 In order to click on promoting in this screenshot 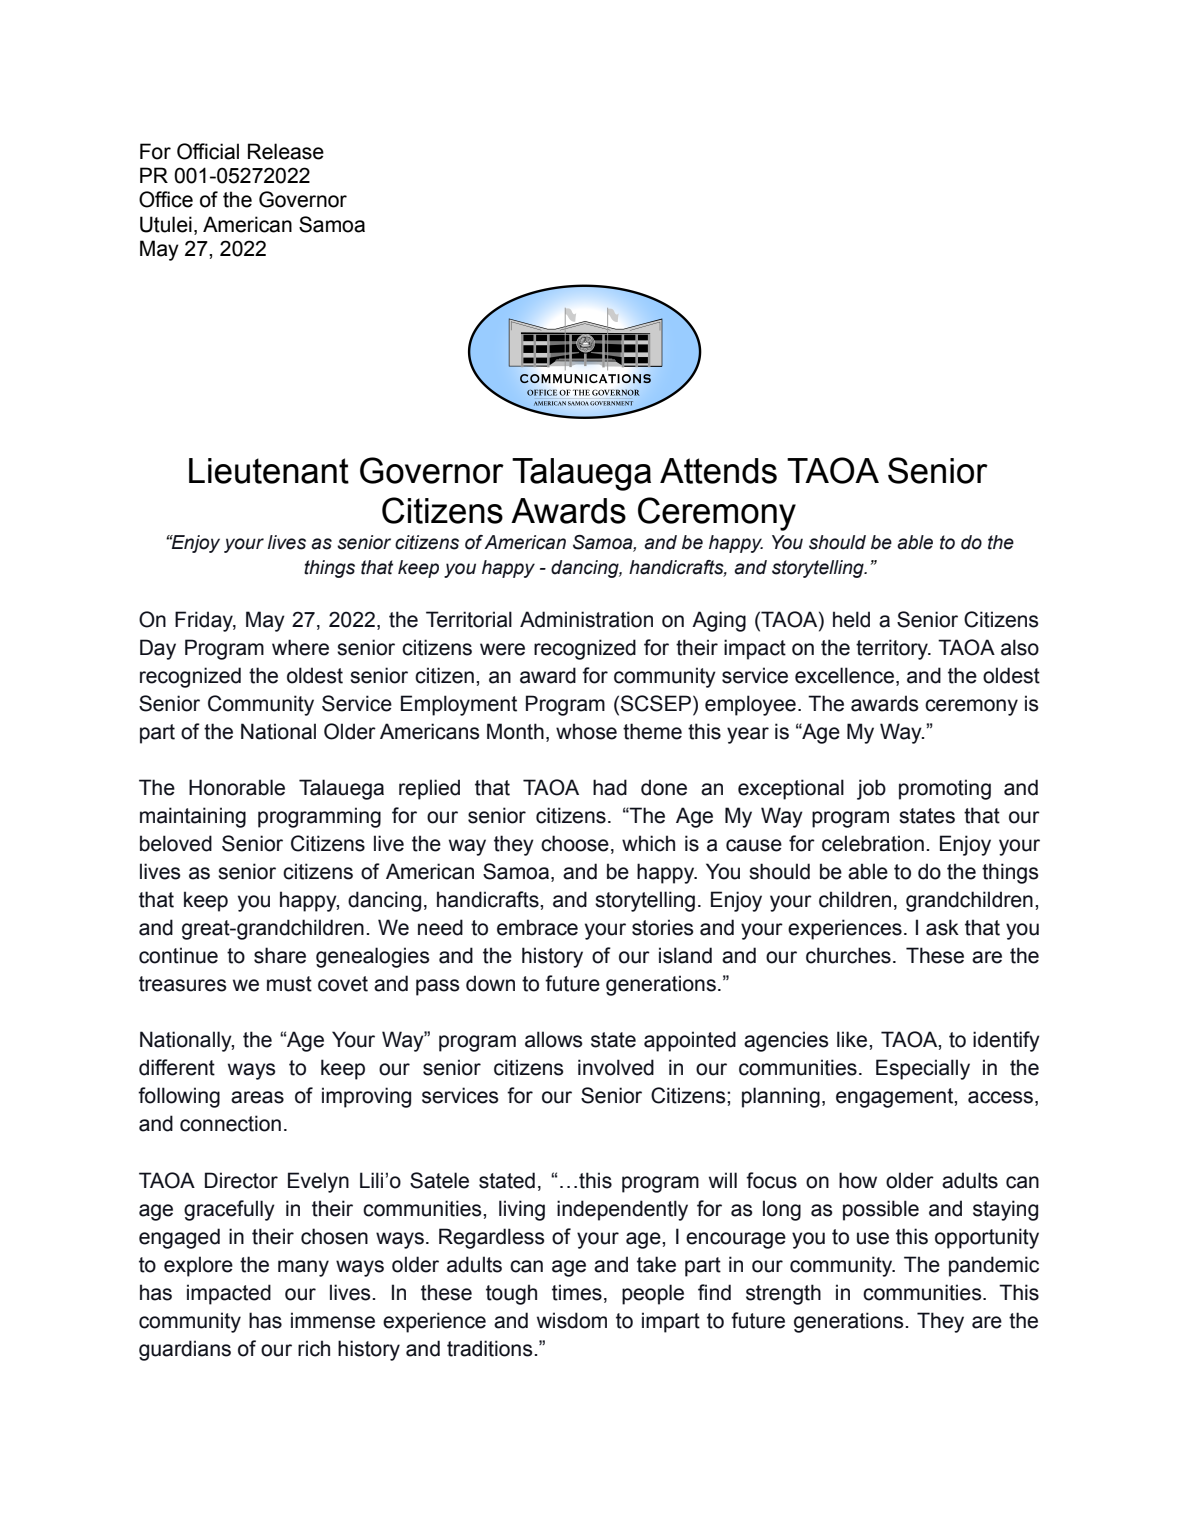, I will do `click(945, 789)`.
